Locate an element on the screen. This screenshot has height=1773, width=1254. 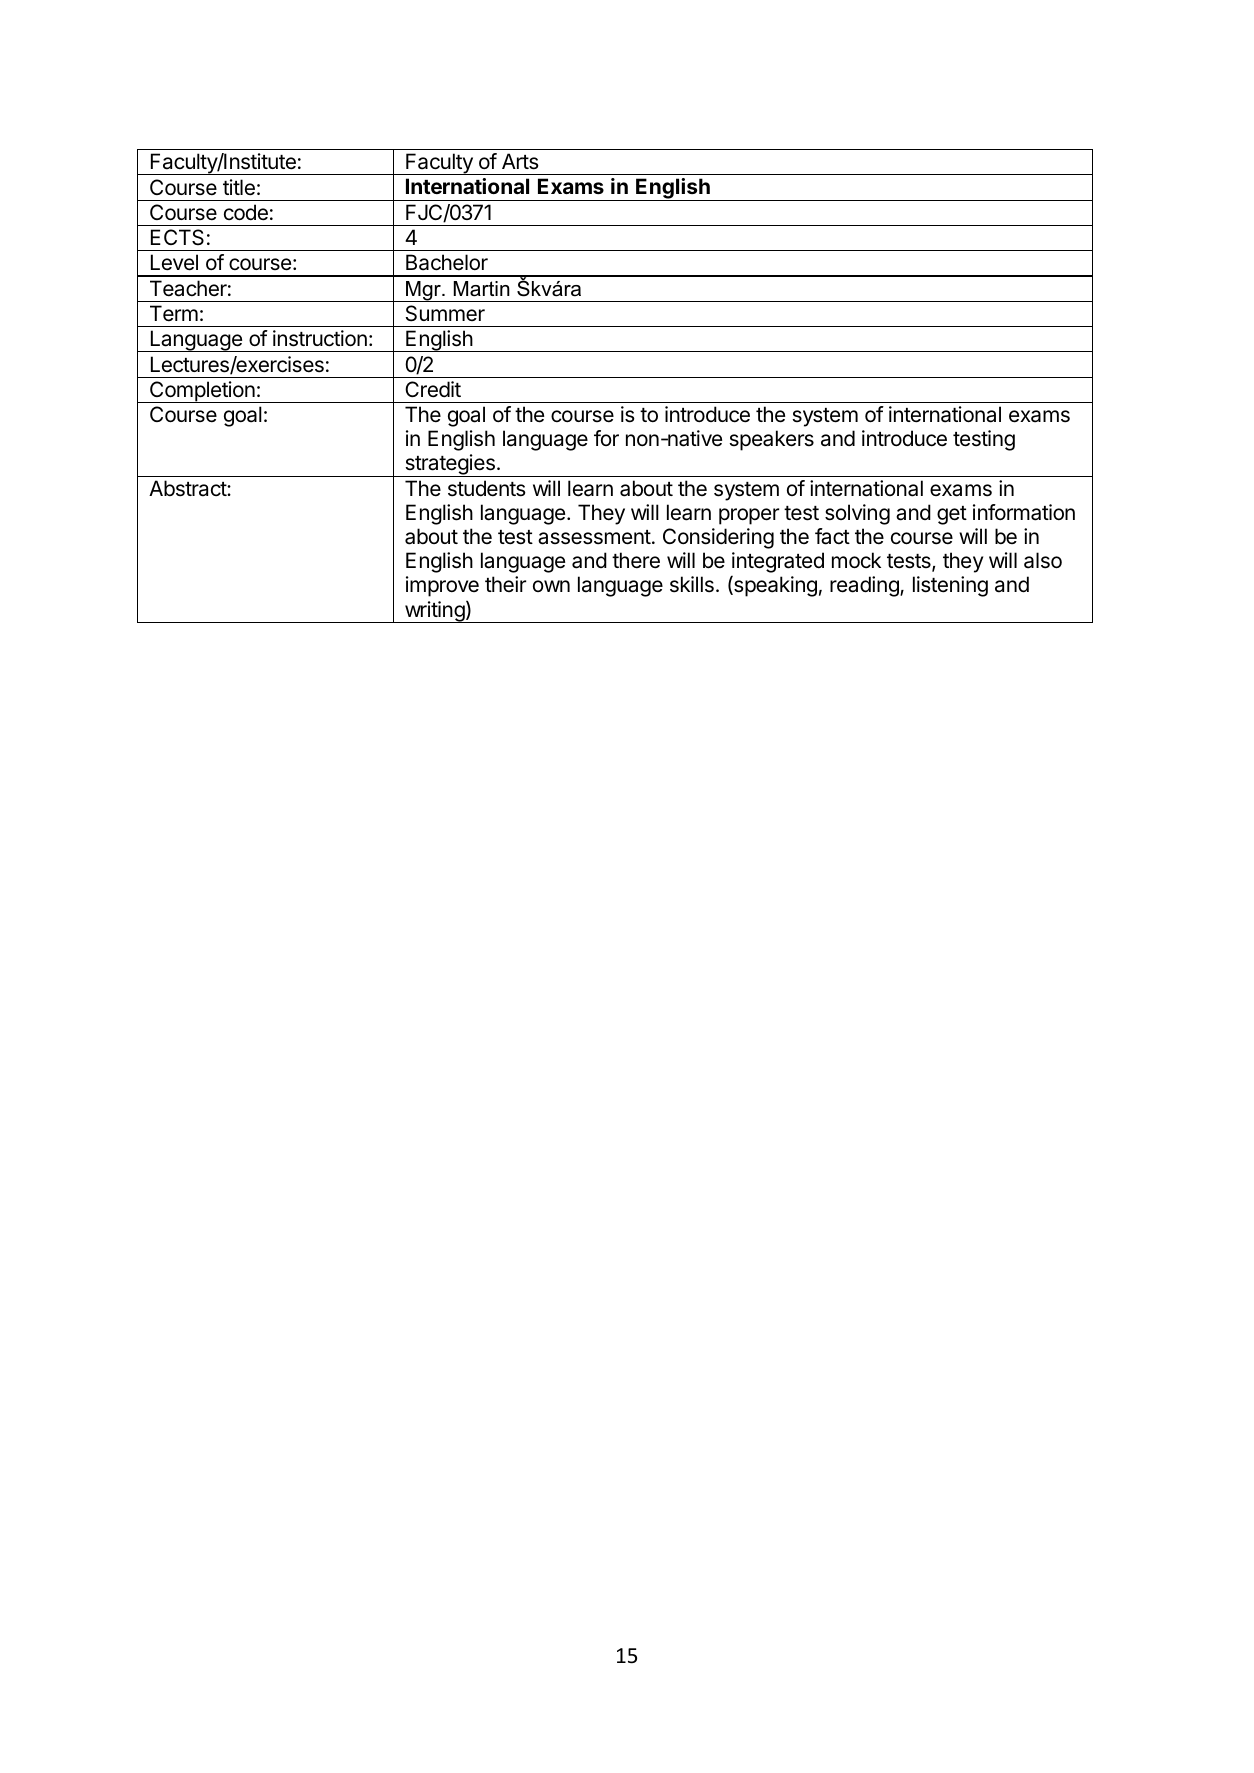
speakers is located at coordinates (771, 440).
